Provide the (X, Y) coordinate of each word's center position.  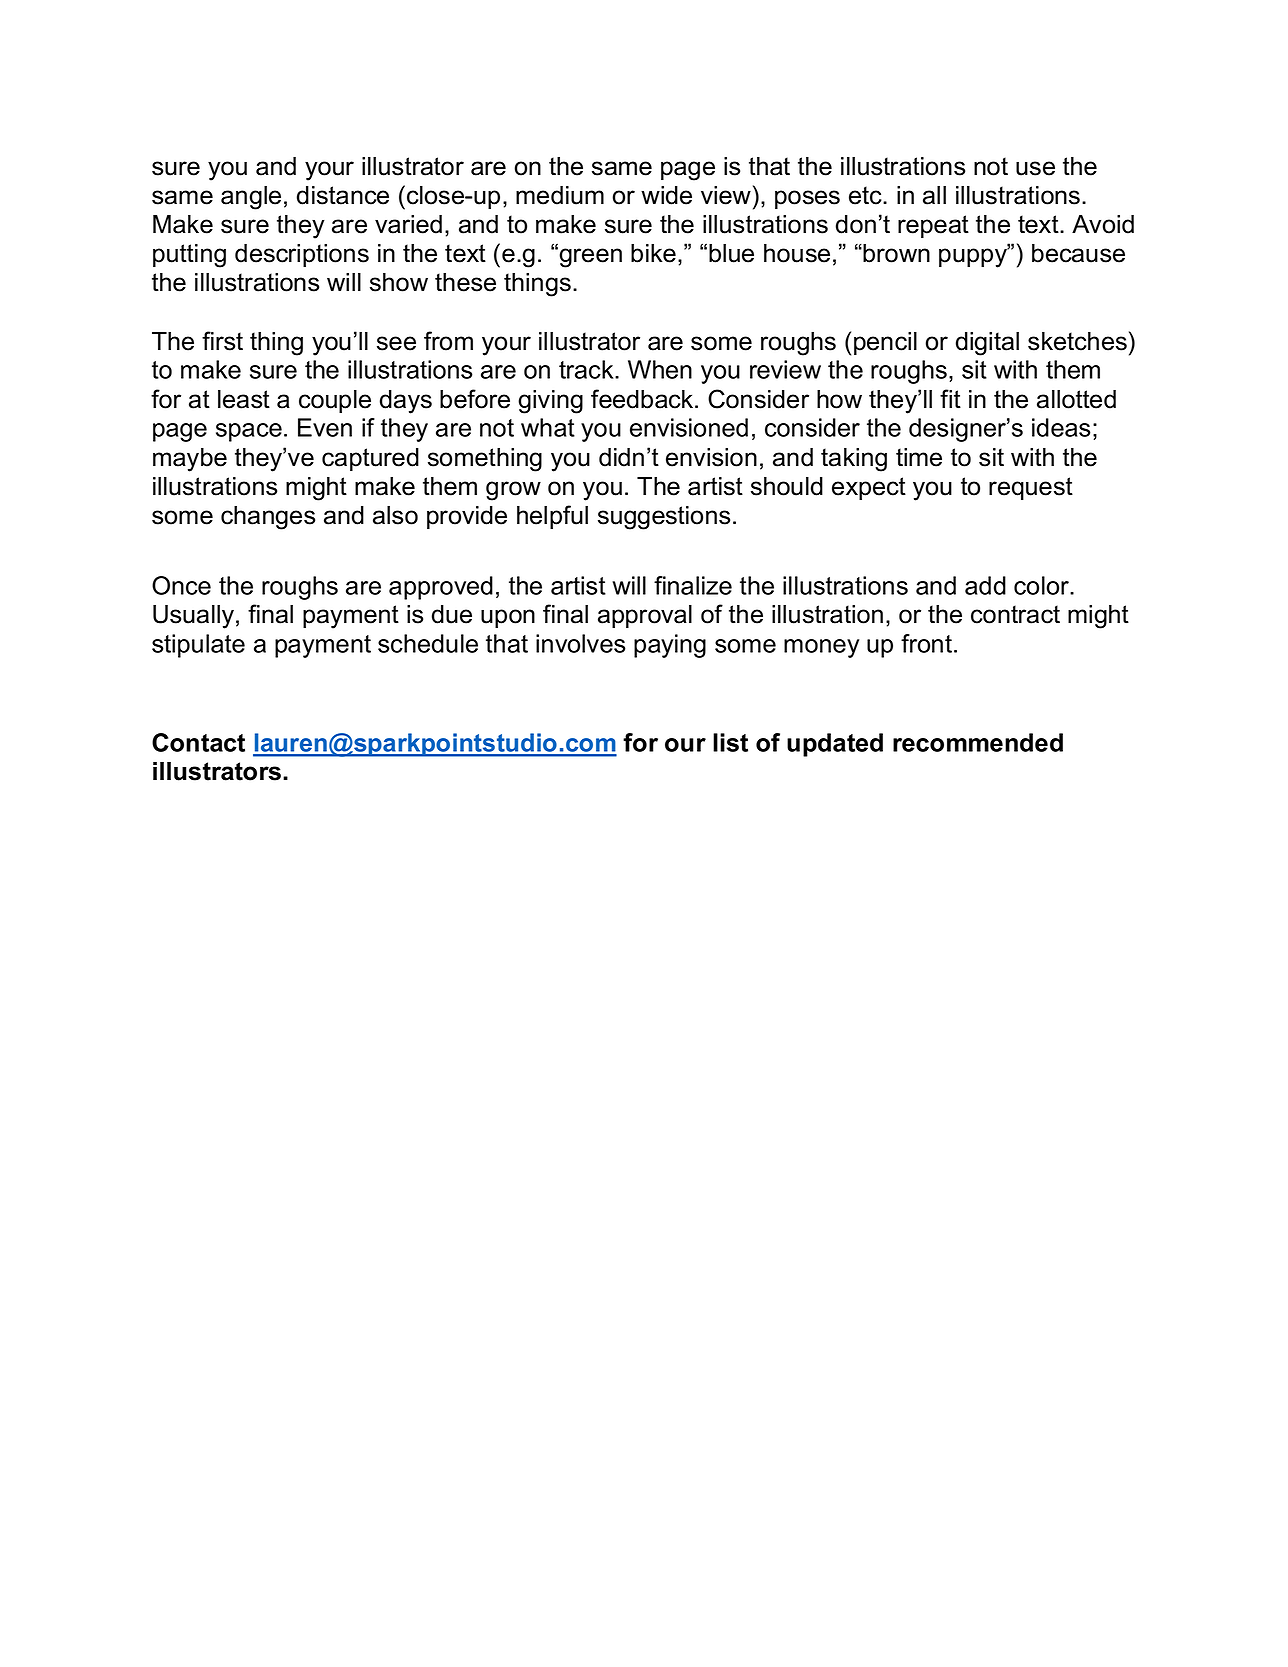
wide (666, 195)
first (222, 341)
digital (987, 344)
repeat (933, 226)
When (660, 369)
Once (181, 585)
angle (251, 198)
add (985, 585)
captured (370, 459)
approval (645, 616)
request (1031, 488)
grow (513, 491)
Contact (198, 742)
